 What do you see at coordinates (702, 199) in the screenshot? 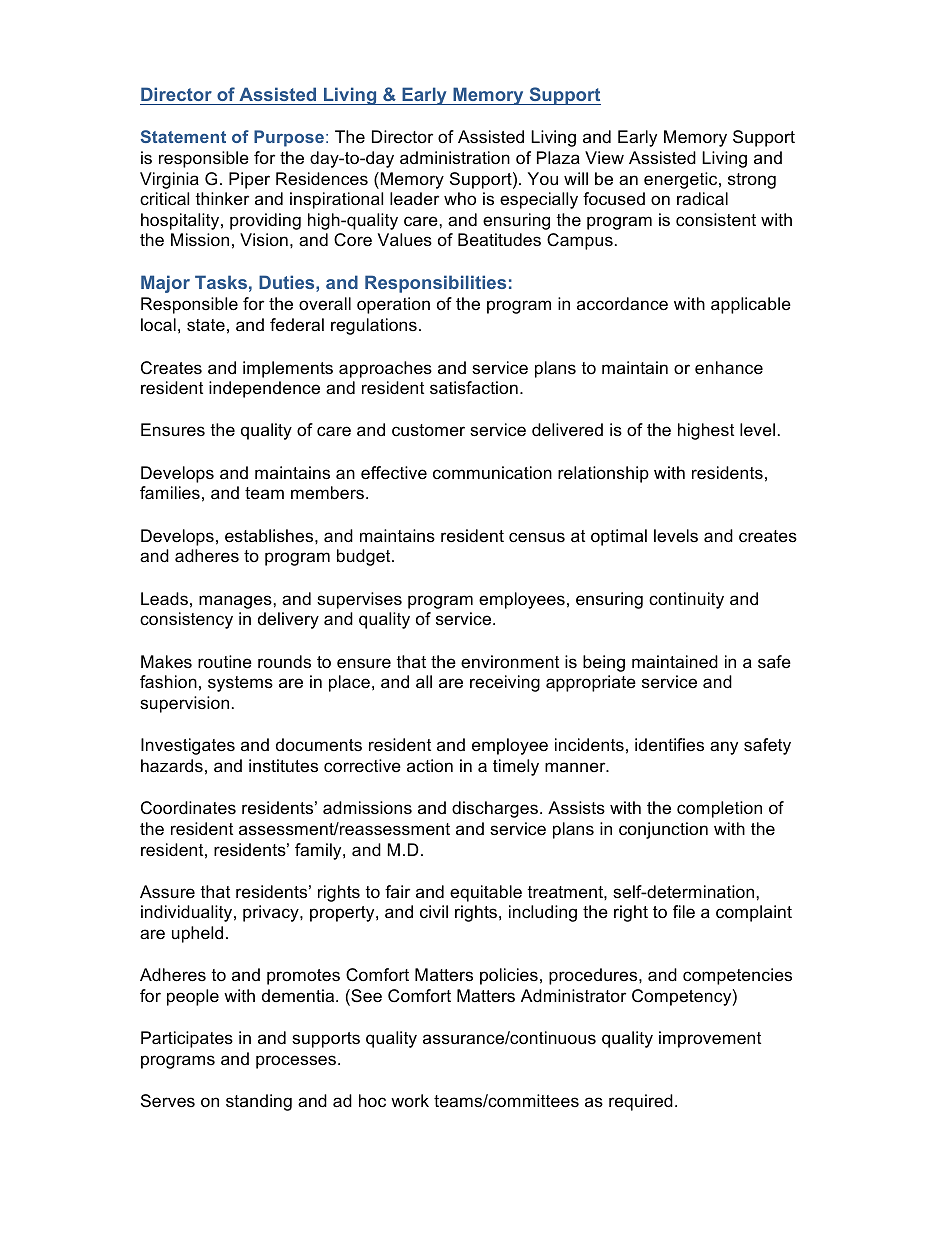
I see `radical` at bounding box center [702, 199].
